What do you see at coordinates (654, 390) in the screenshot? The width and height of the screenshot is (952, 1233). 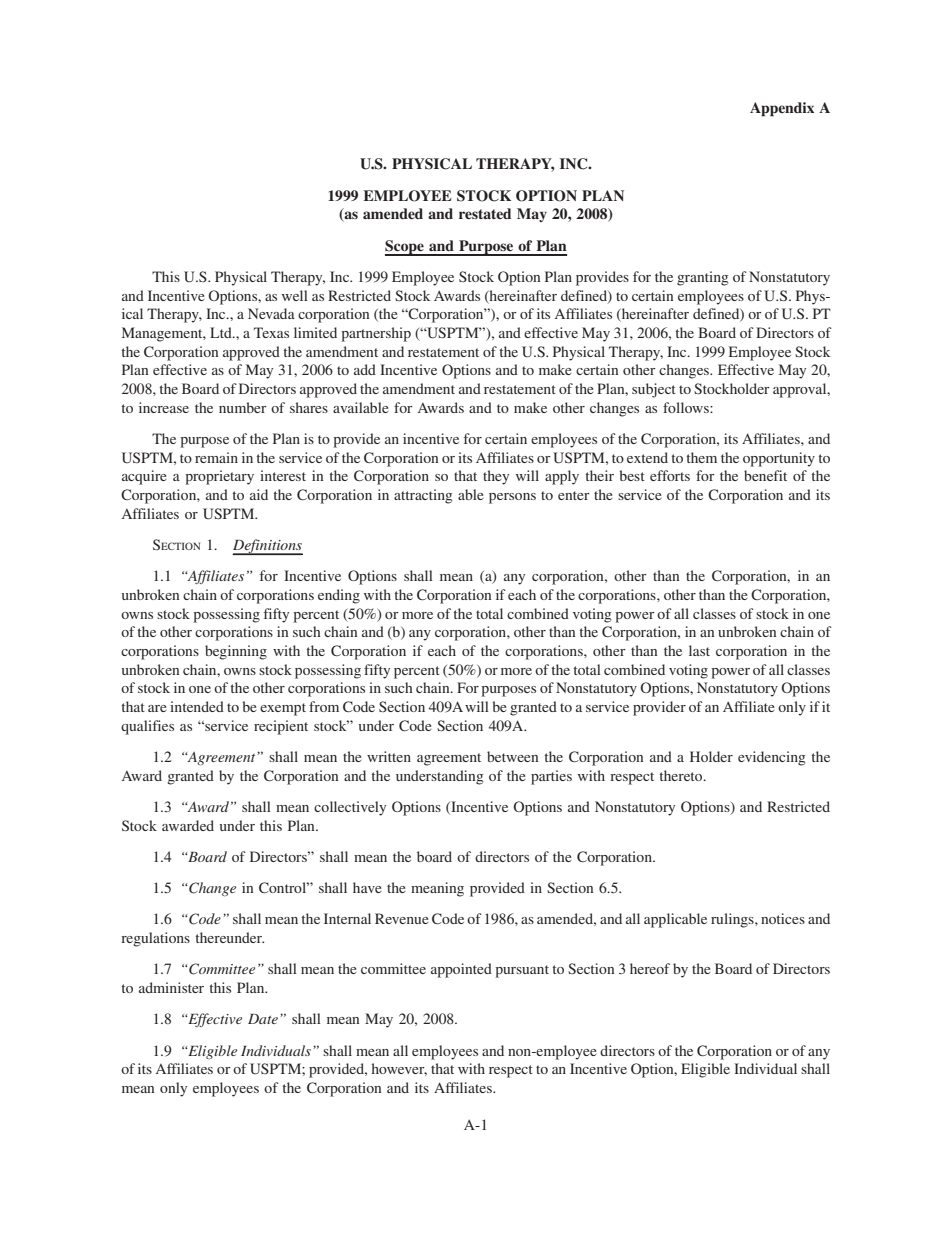 I see `subject` at bounding box center [654, 390].
